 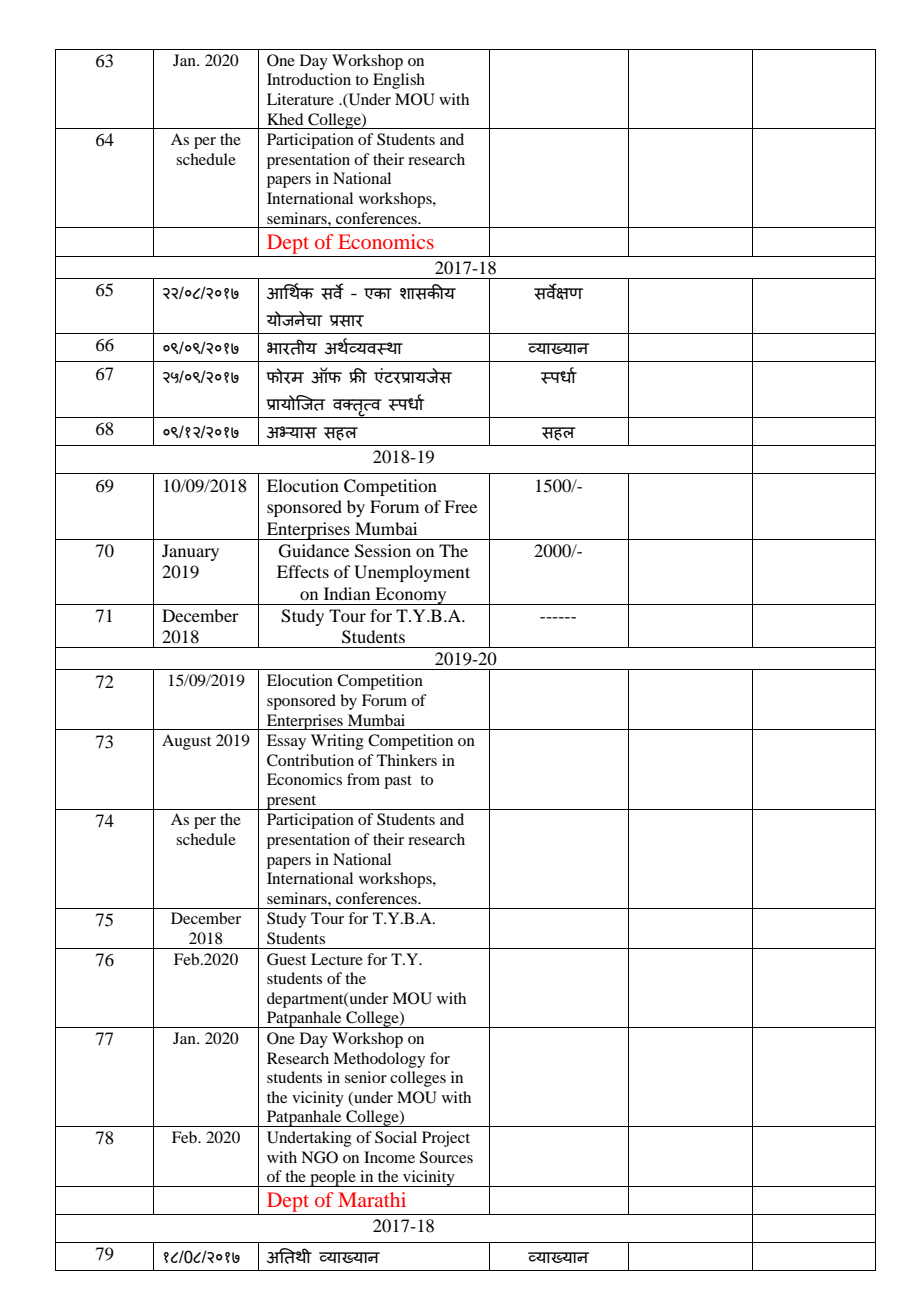 I want to click on people, so click(x=333, y=1178).
